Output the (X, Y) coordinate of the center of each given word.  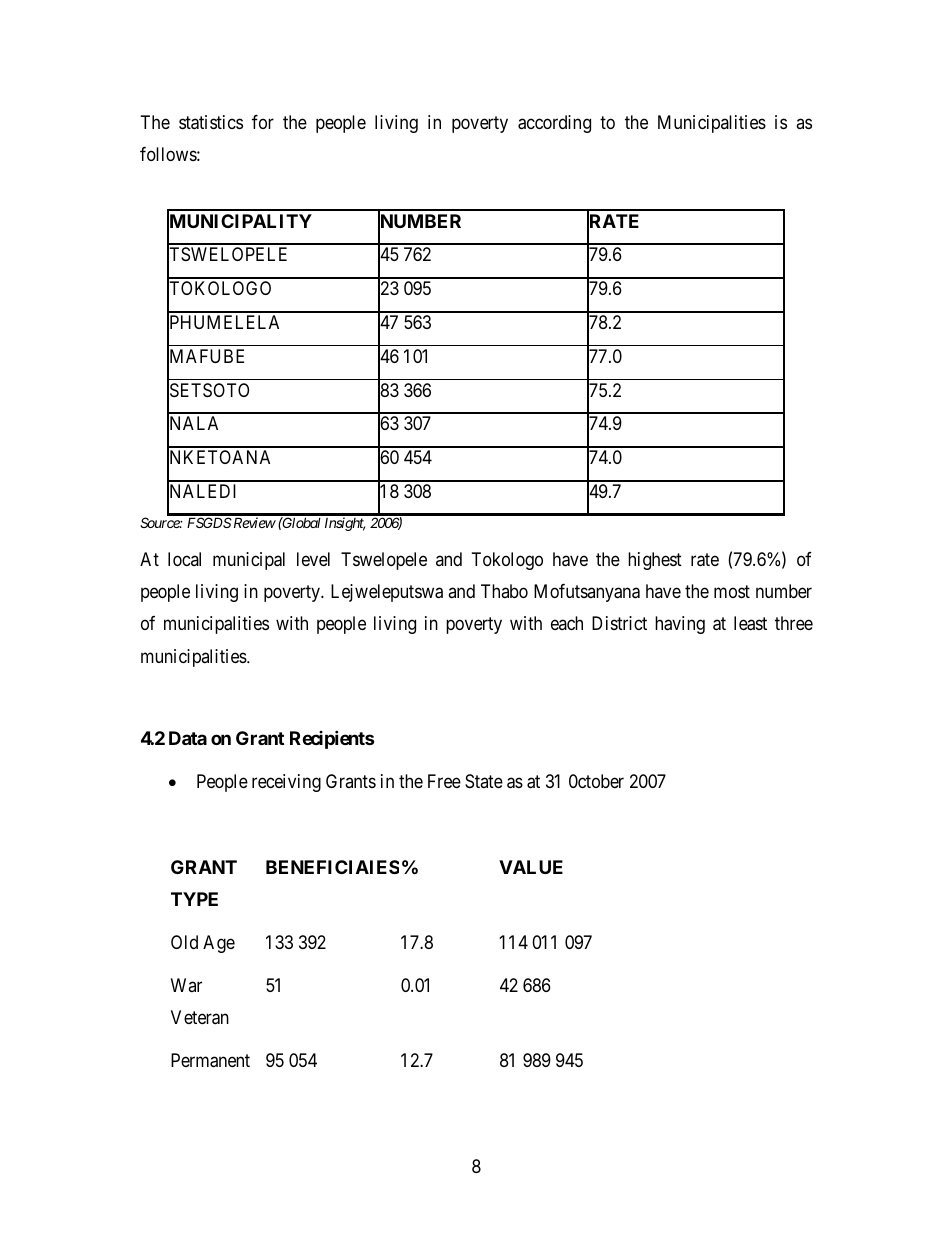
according (554, 124)
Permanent (210, 1060)
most (732, 591)
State (484, 781)
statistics (211, 122)
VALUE (531, 867)
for (263, 122)
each (567, 623)
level (313, 559)
